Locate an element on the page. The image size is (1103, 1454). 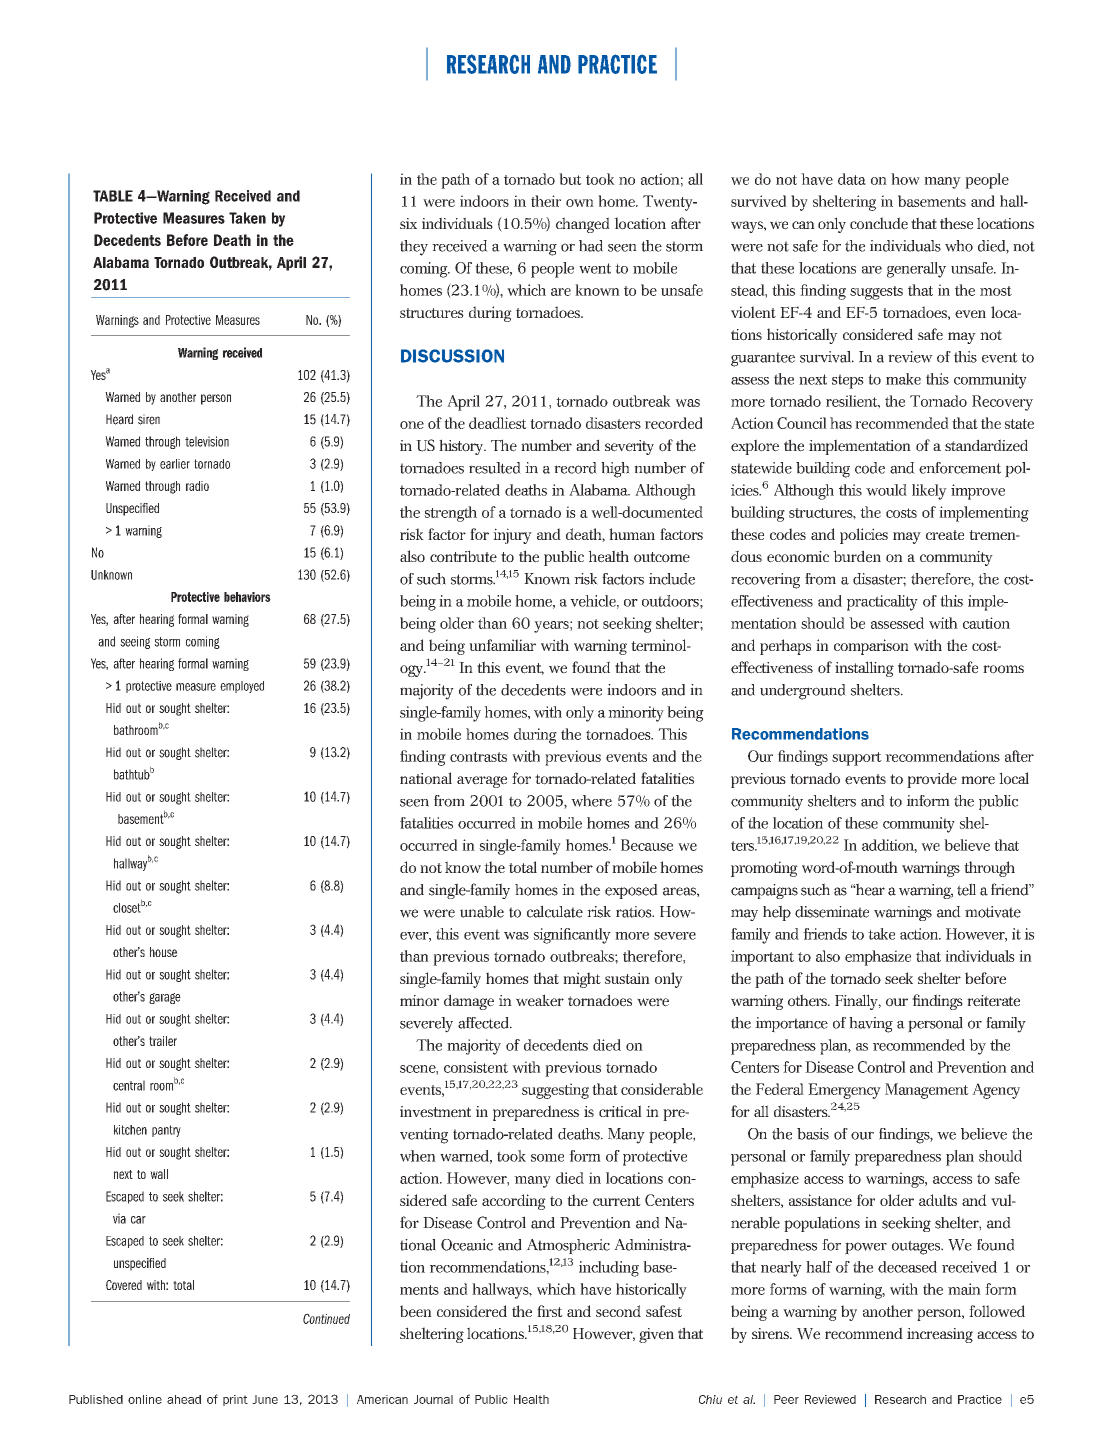
conclude is located at coordinates (879, 223).
